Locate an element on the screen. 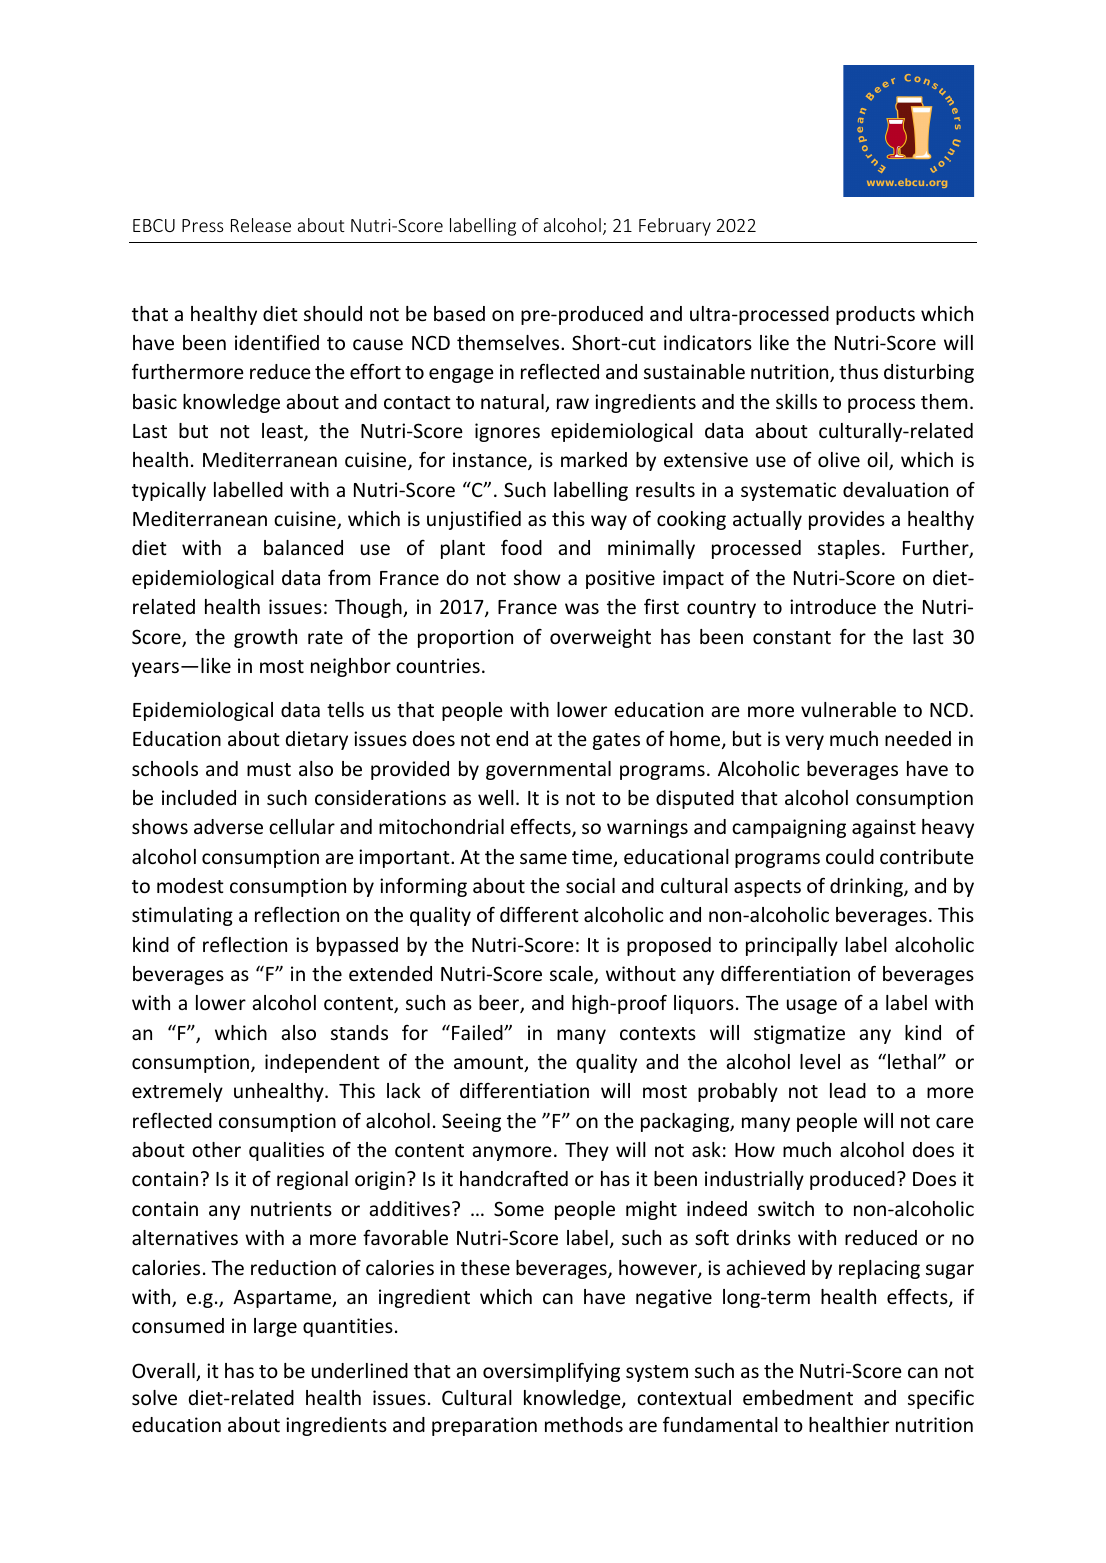 This screenshot has height=1563, width=1106. same is located at coordinates (543, 858).
